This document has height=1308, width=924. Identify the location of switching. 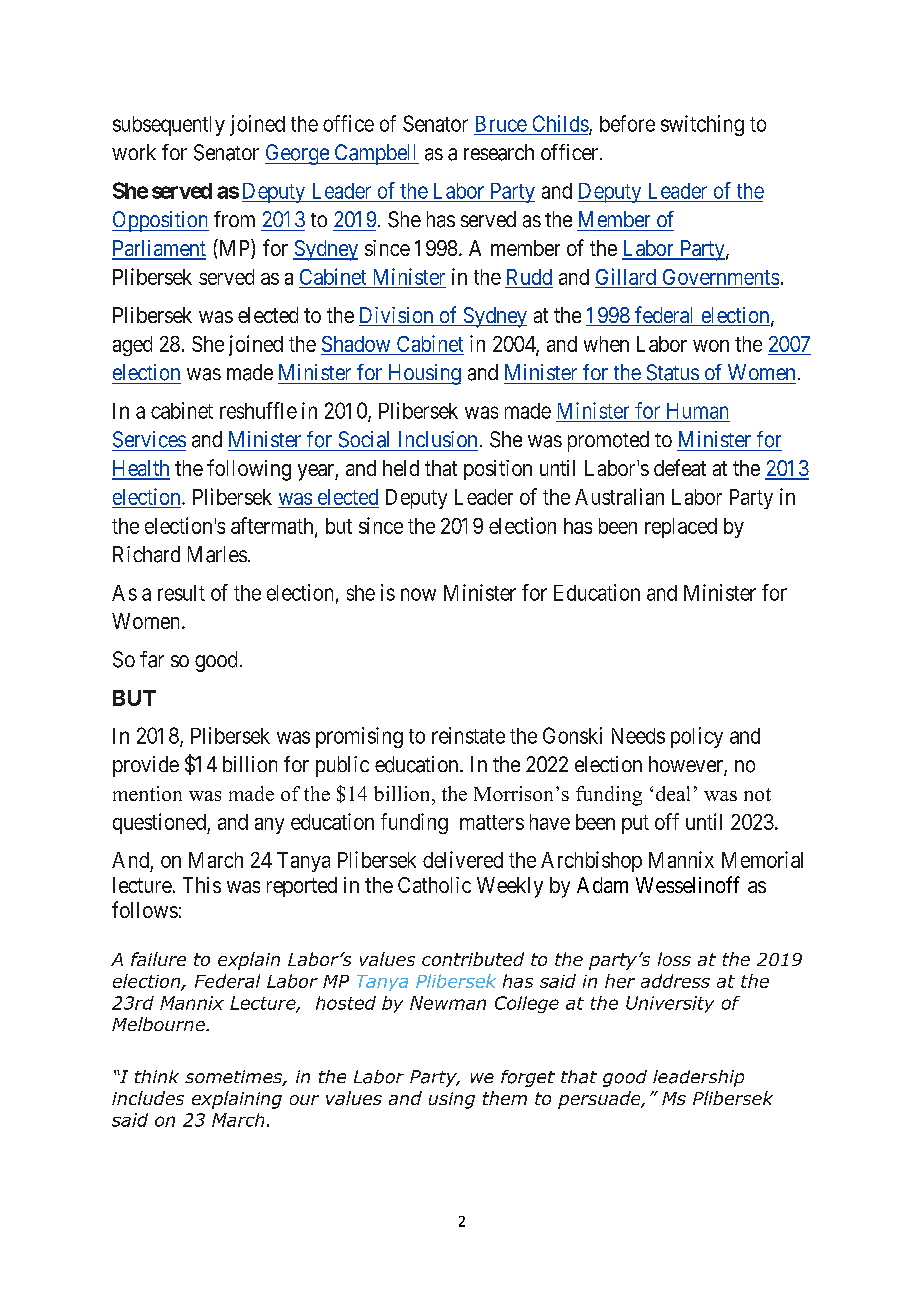
(702, 125).
